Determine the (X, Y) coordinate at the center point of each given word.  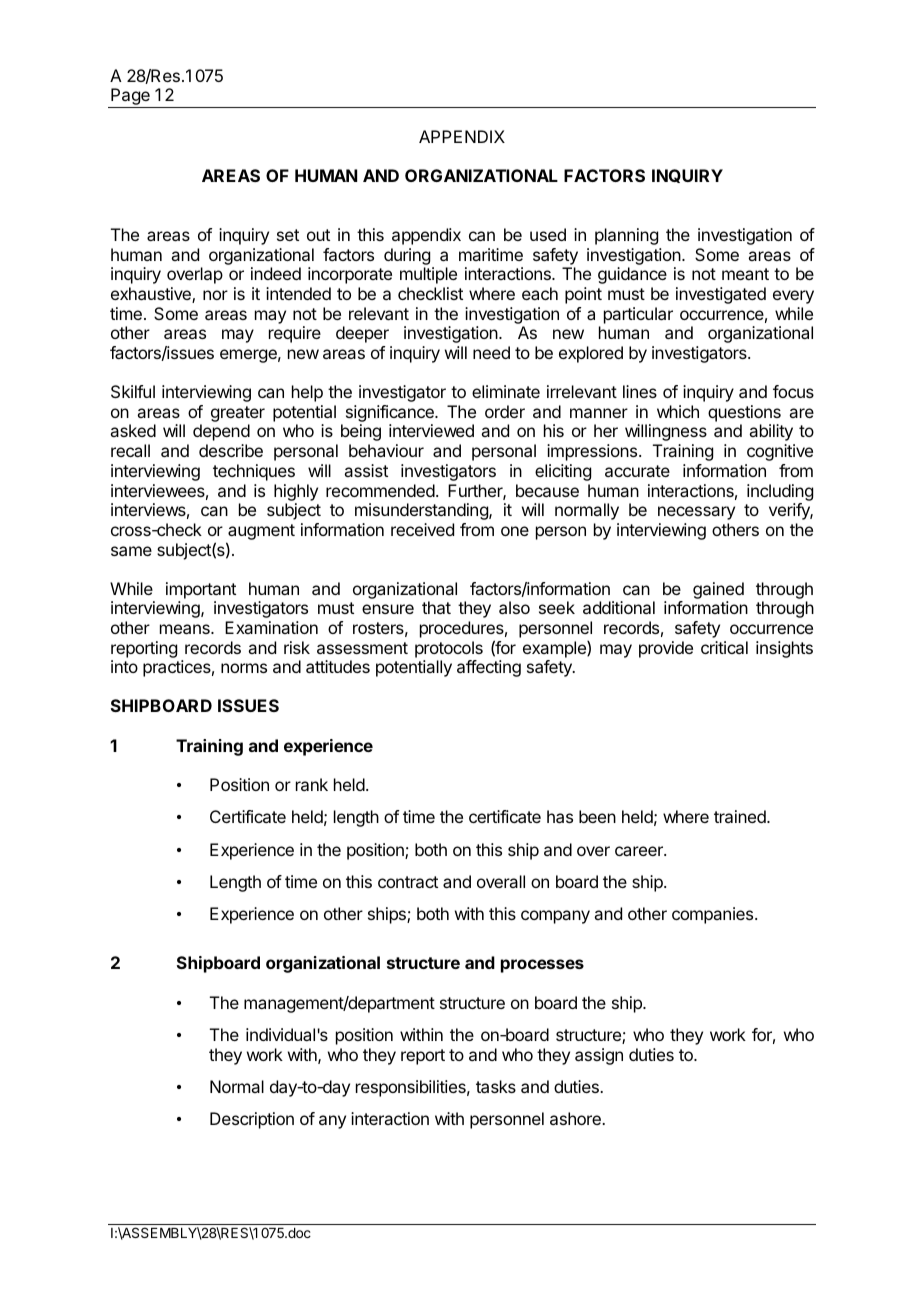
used (548, 234)
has (560, 816)
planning (626, 236)
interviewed (431, 430)
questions (744, 413)
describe (231, 450)
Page (130, 98)
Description (252, 1120)
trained (741, 816)
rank (312, 784)
